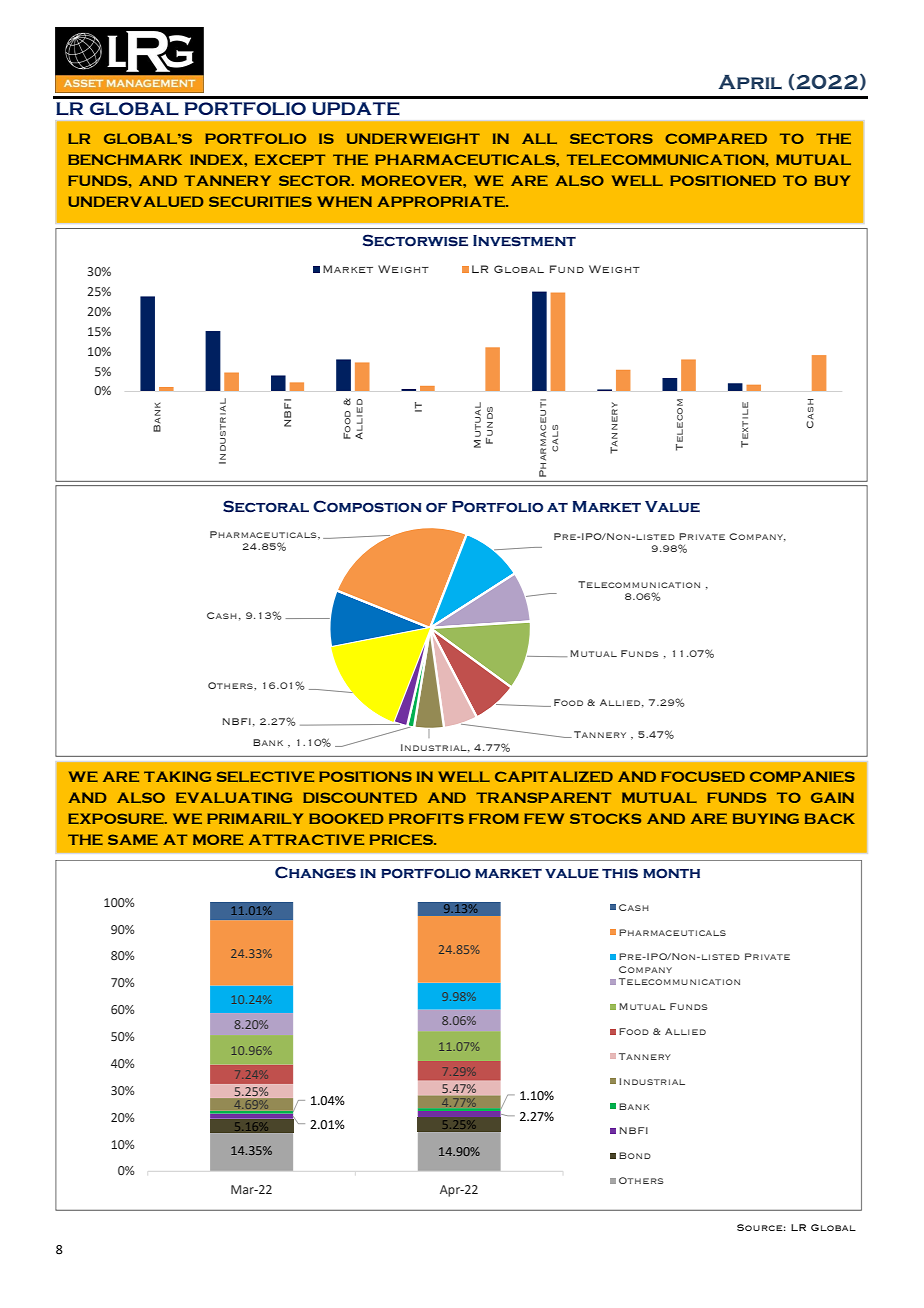 The image size is (924, 1308). Describe the element at coordinates (125, 159) in the page. I see `BENCHMARK` at that location.
